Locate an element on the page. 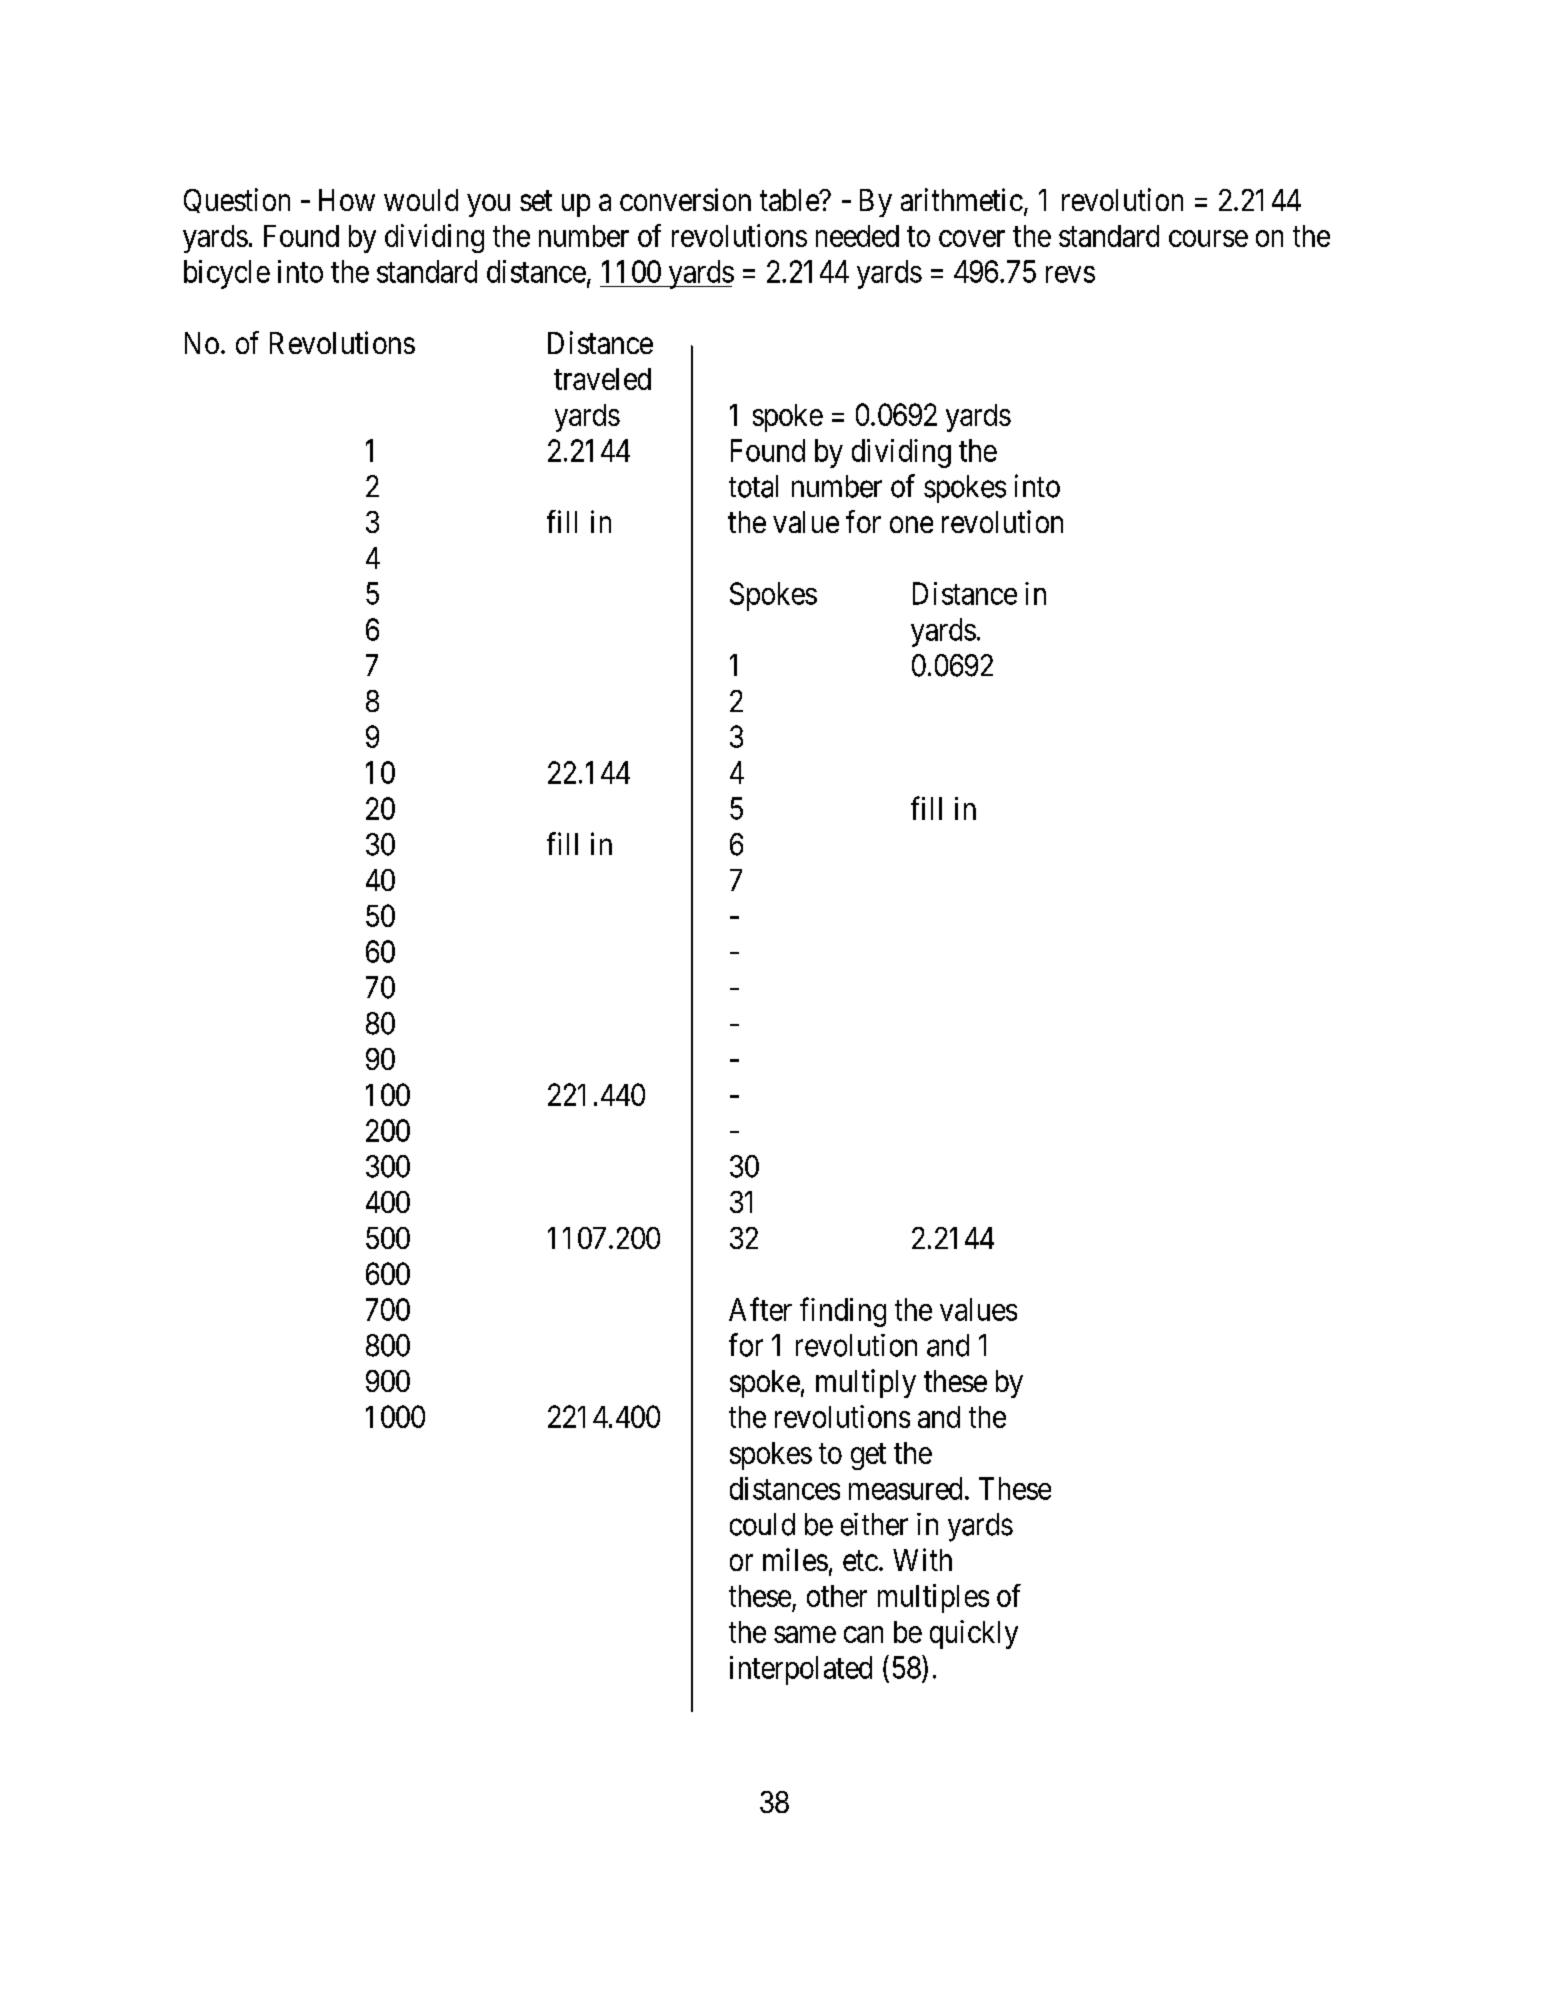 Image resolution: width=1547 pixels, height=2002 pixels. finding is located at coordinates (843, 1312).
